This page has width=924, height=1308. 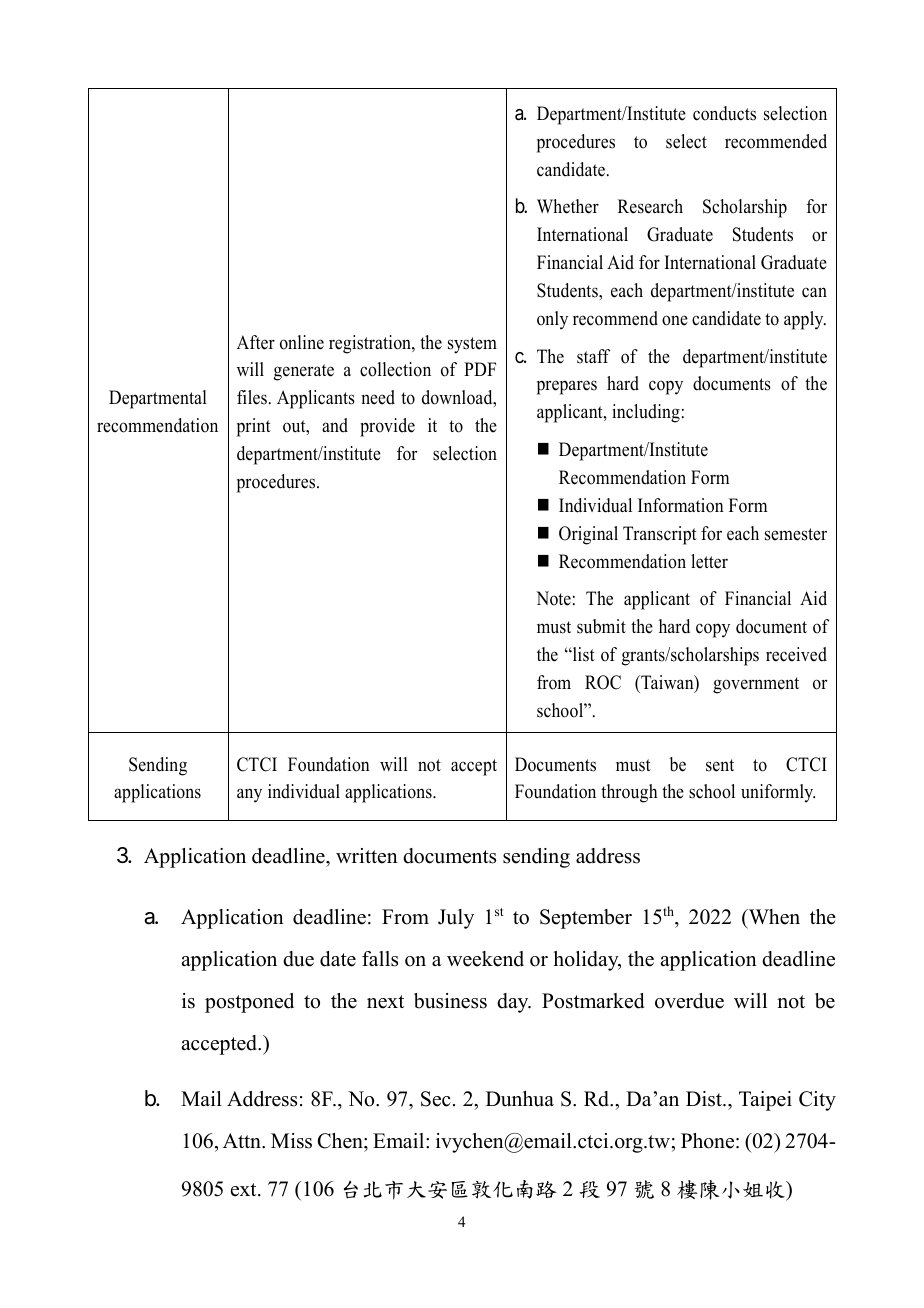 What do you see at coordinates (568, 206) in the page?
I see `Whether` at bounding box center [568, 206].
